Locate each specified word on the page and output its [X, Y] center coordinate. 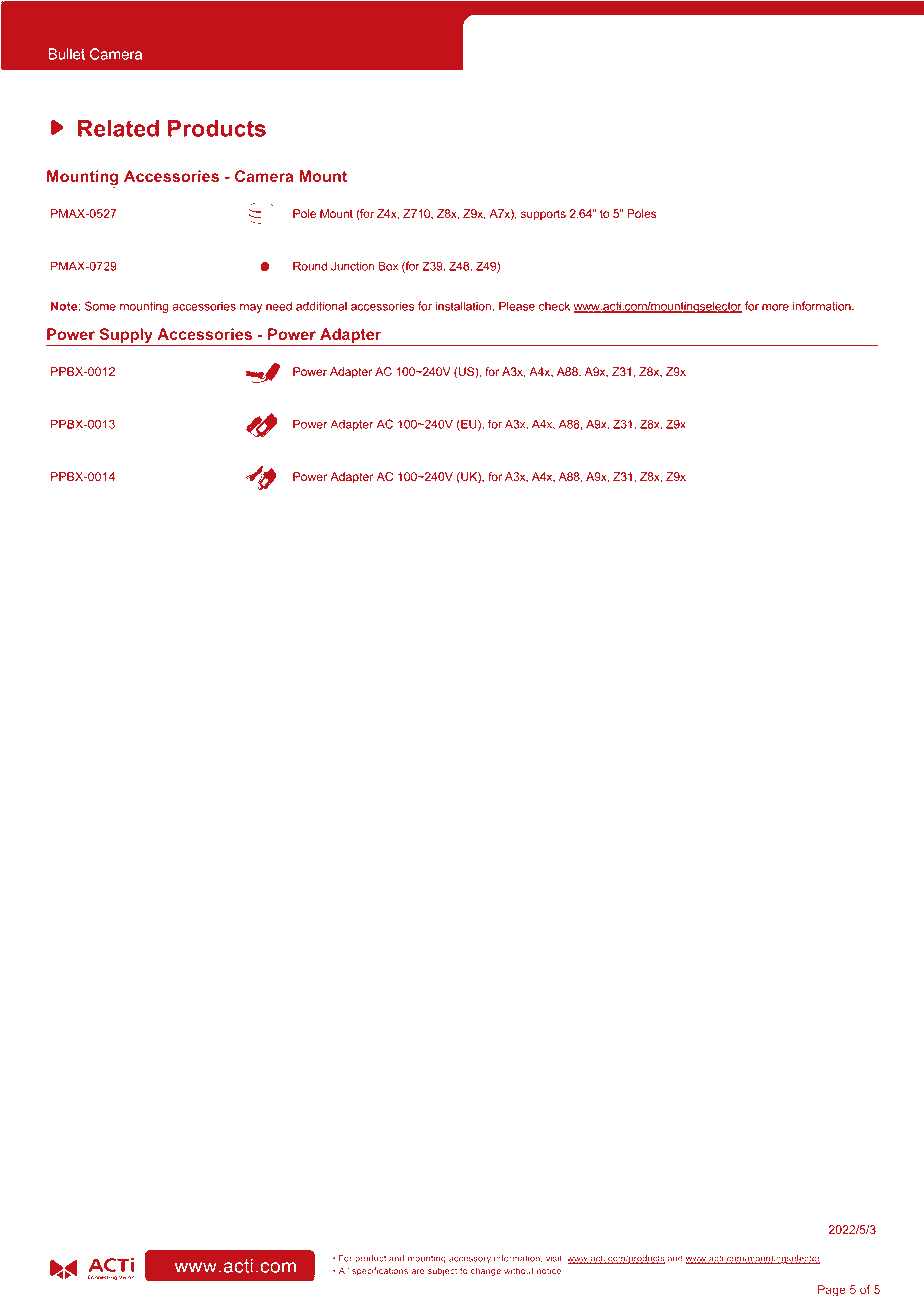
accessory [470, 1260]
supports [543, 215]
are [417, 1271]
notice [550, 1270]
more [775, 307]
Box [388, 266]
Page [832, 1291]
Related [118, 128]
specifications [380, 1271]
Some [100, 306]
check [554, 306]
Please [517, 306]
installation [465, 306]
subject [442, 1271]
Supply [126, 337]
